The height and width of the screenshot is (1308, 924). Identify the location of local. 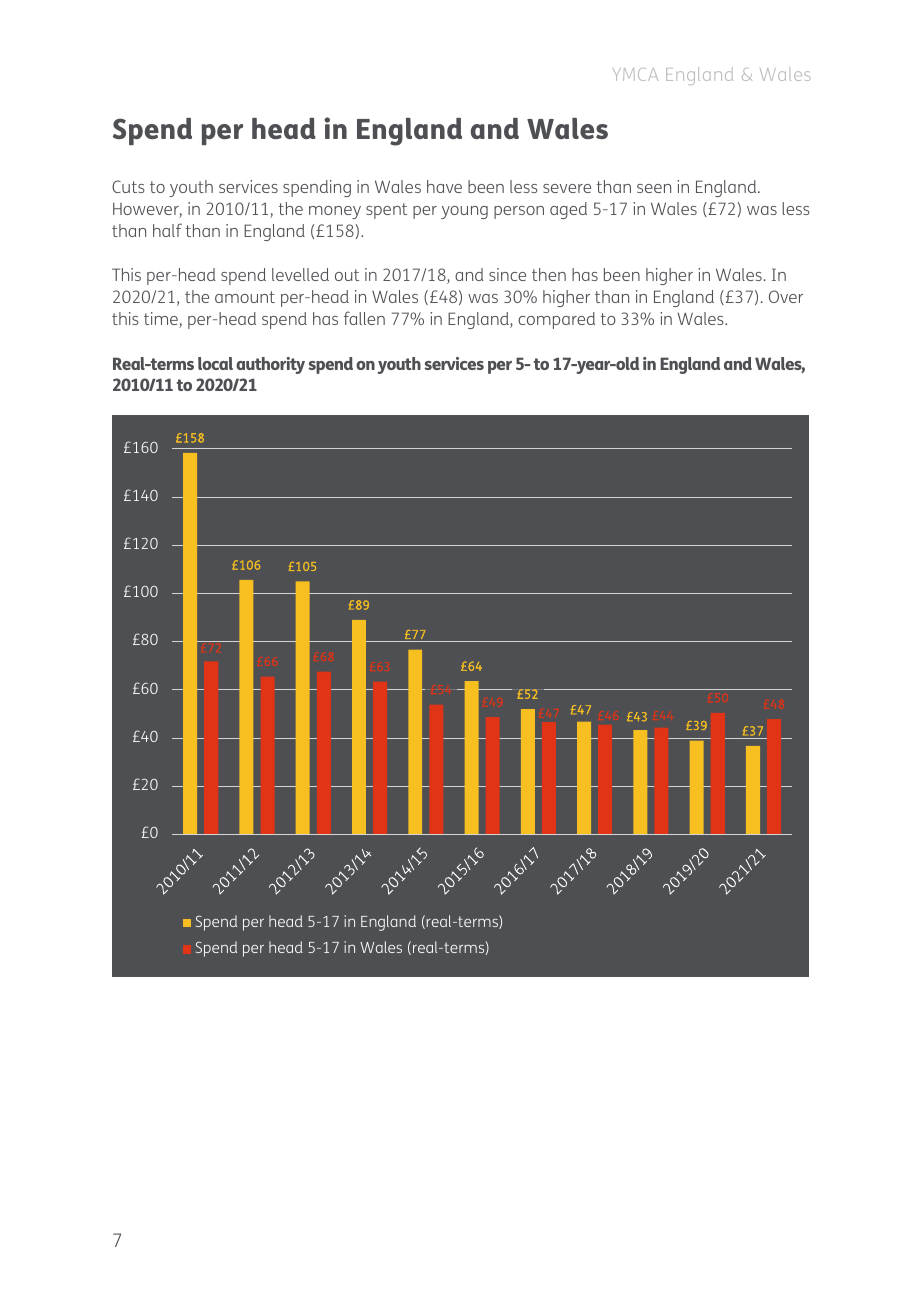
(215, 363).
